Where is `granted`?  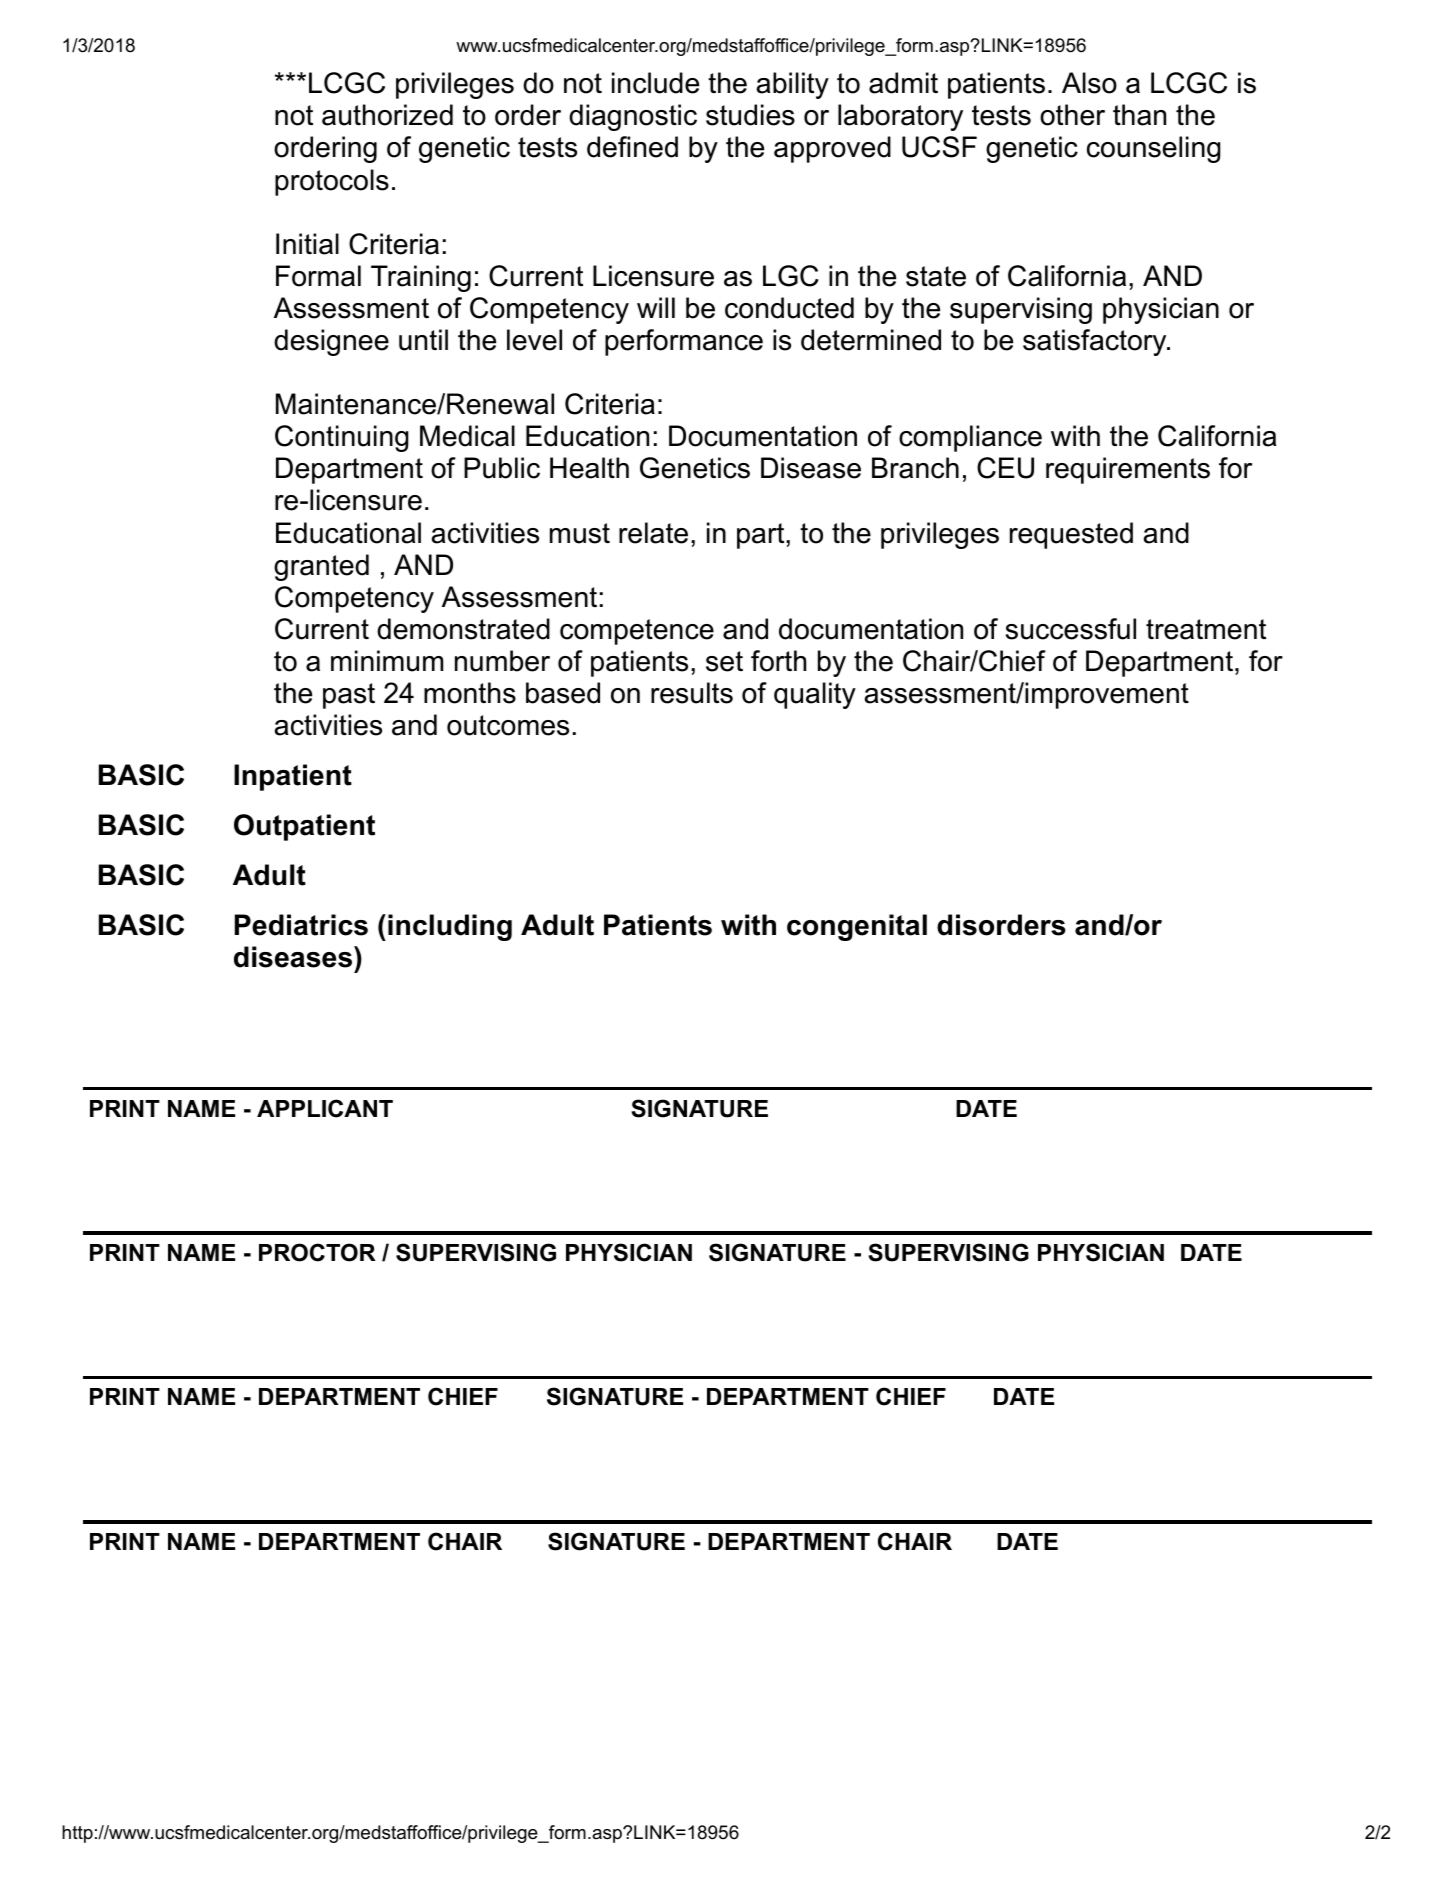
granted is located at coordinates (321, 567).
